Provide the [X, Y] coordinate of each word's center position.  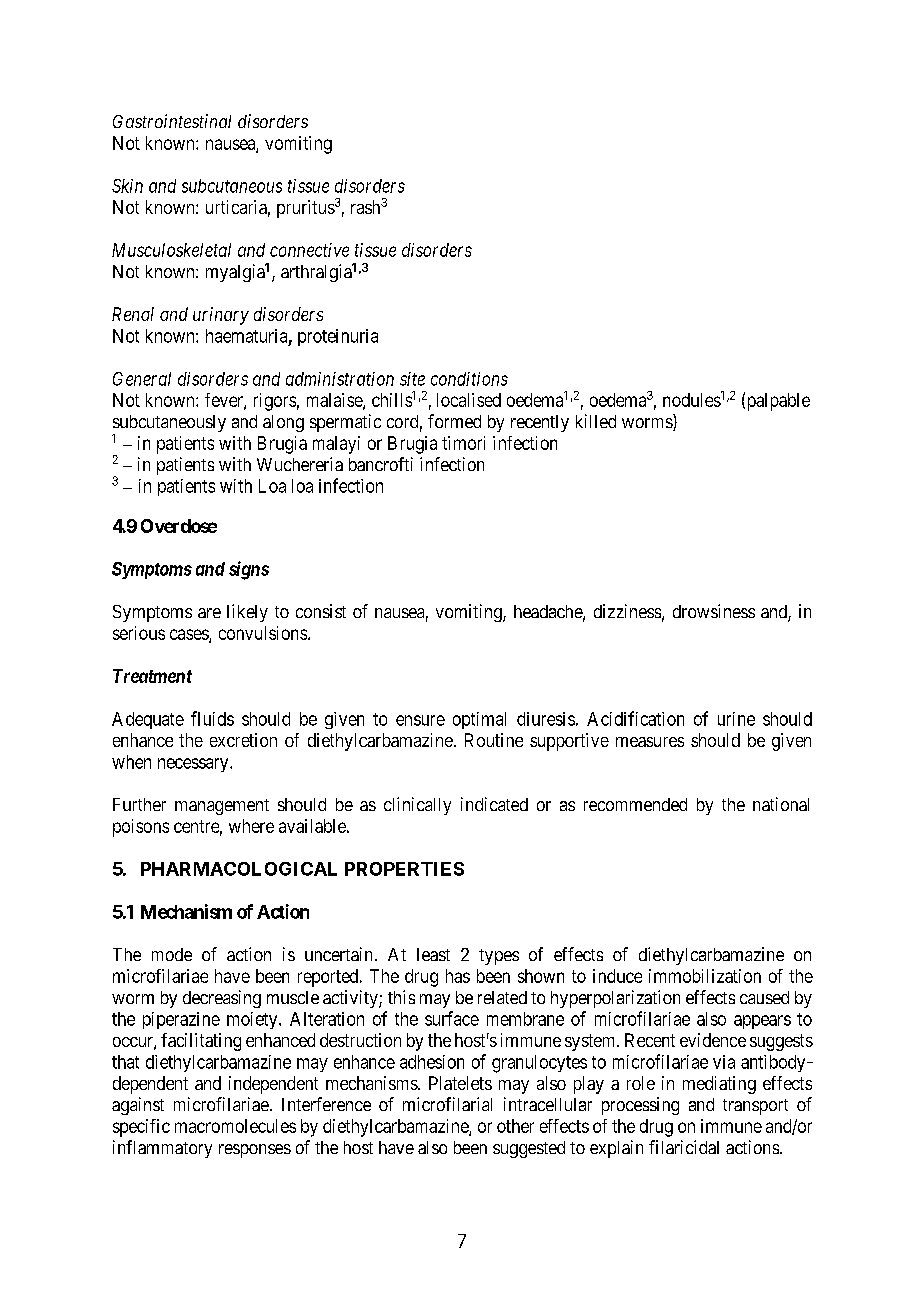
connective [309, 250]
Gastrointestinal [172, 121]
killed [596, 421]
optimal [479, 720]
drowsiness [714, 611]
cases [190, 635]
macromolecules [235, 1126]
